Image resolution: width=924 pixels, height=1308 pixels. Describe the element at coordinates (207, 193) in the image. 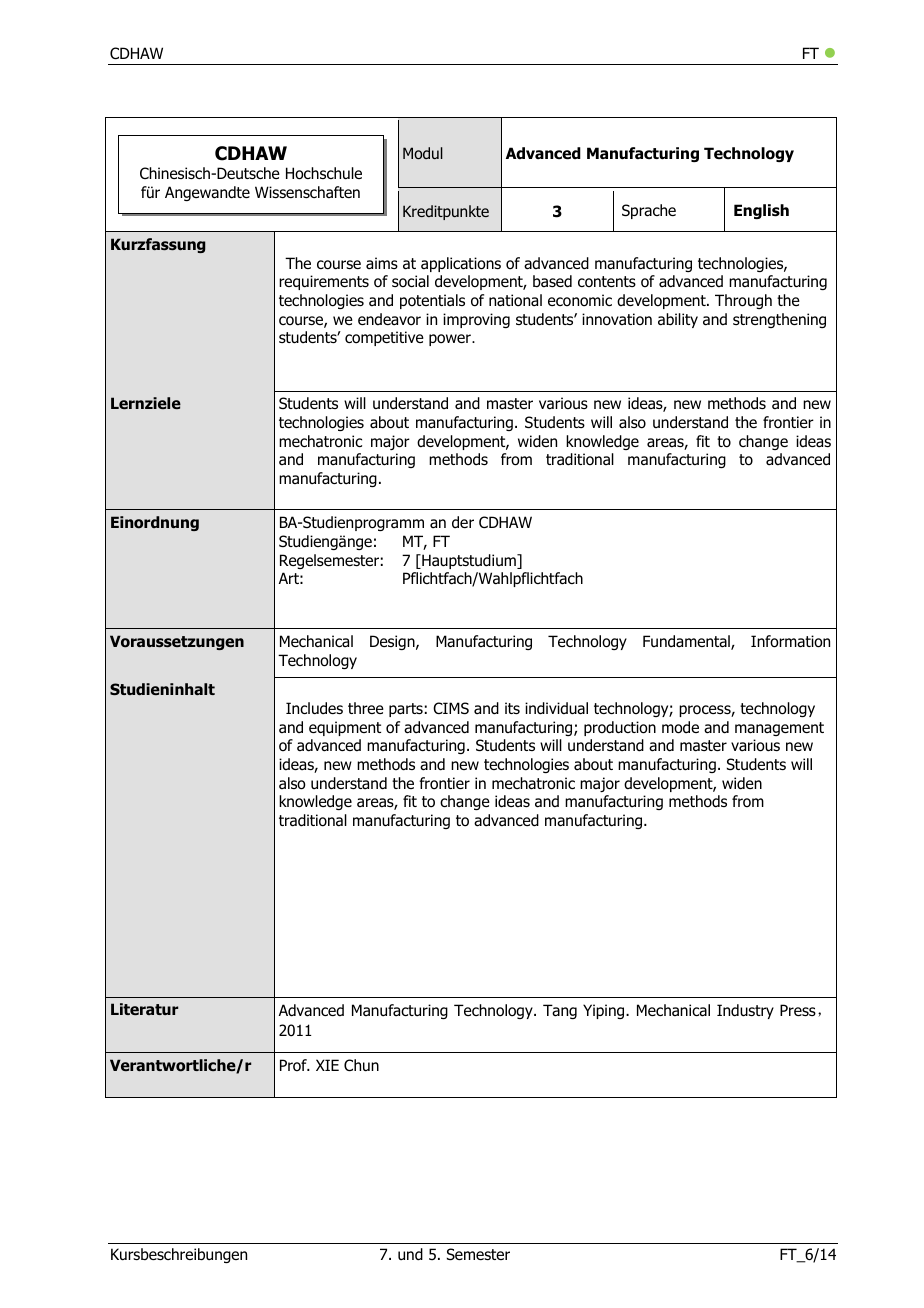

I see `Angewandte` at that location.
